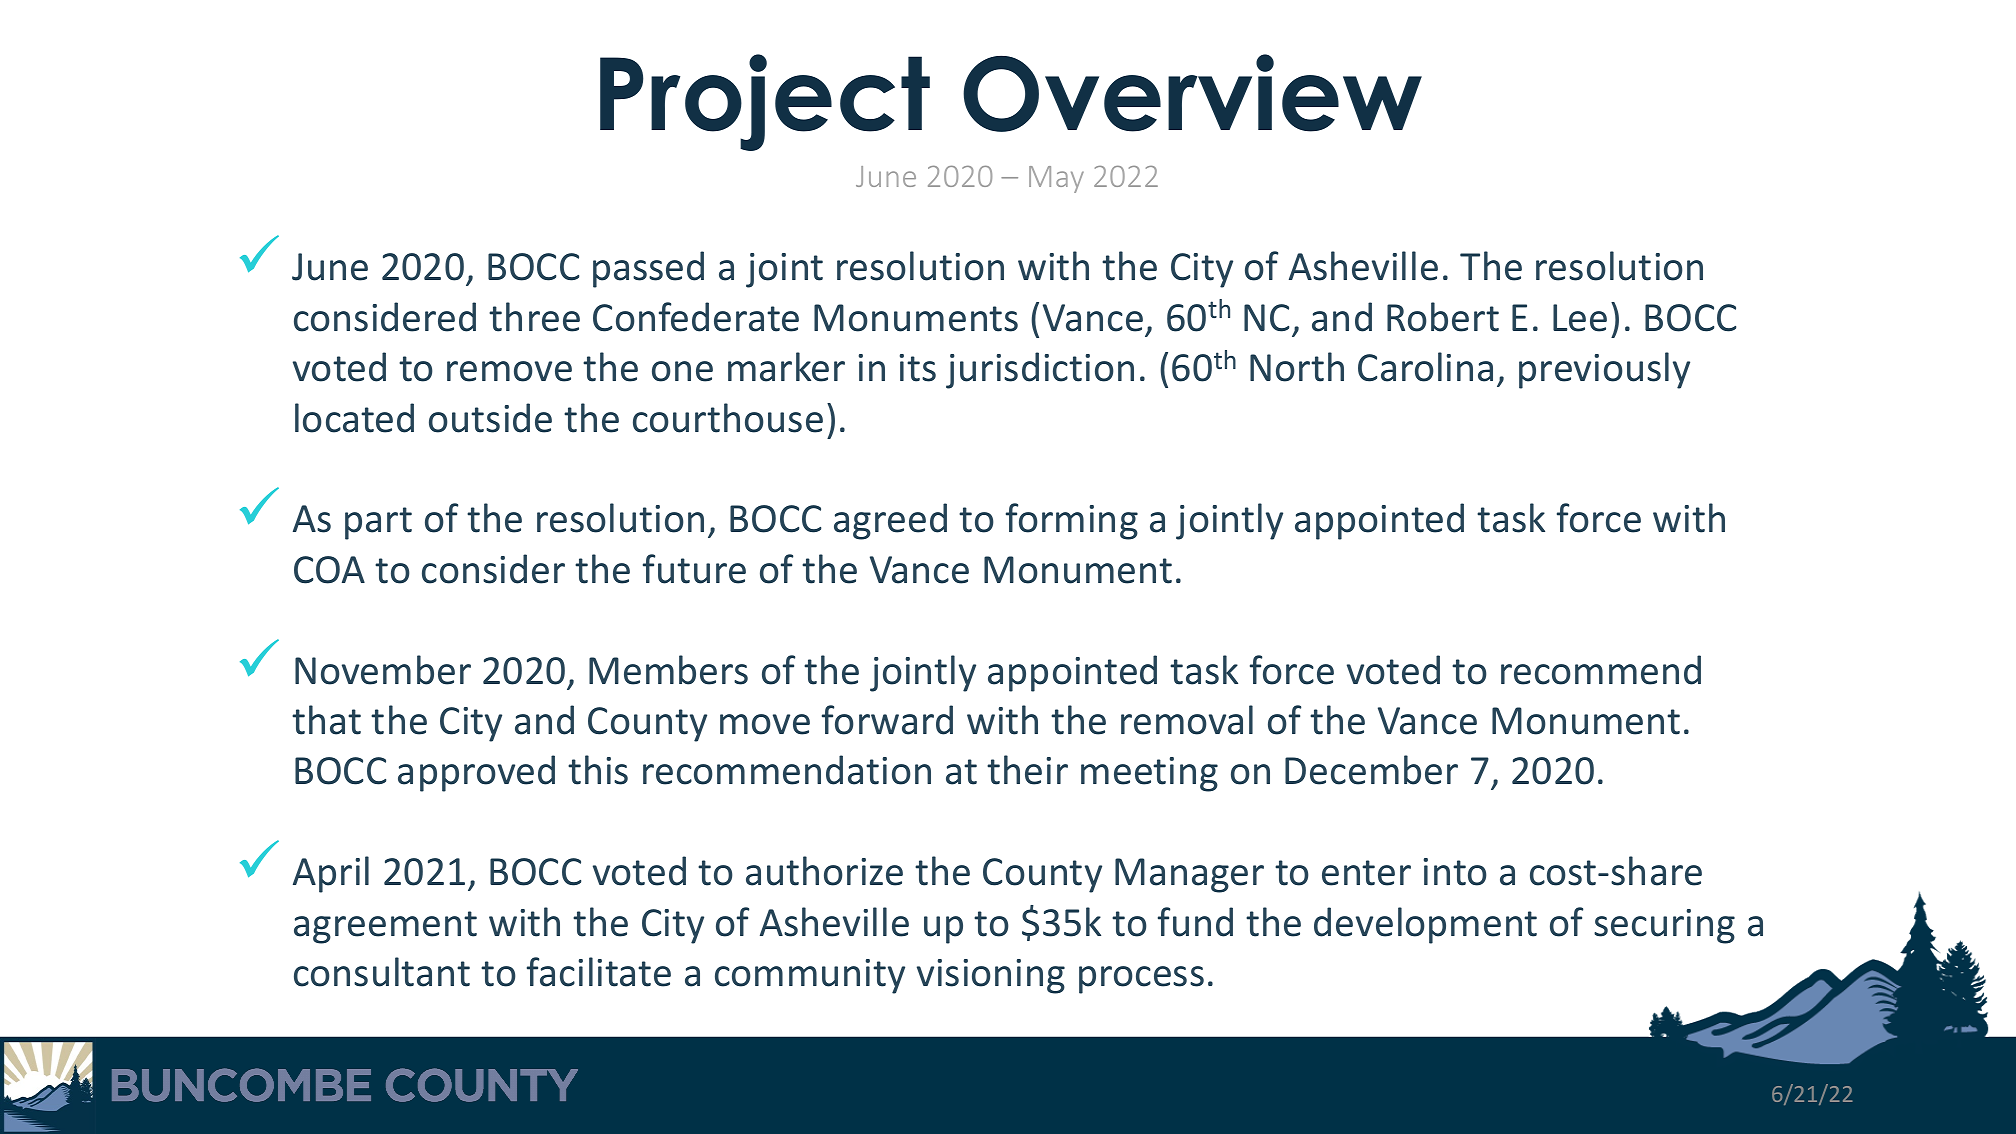 This page has width=2016, height=1134. Describe the element at coordinates (1187, 720) in the page. I see `removal` at that location.
